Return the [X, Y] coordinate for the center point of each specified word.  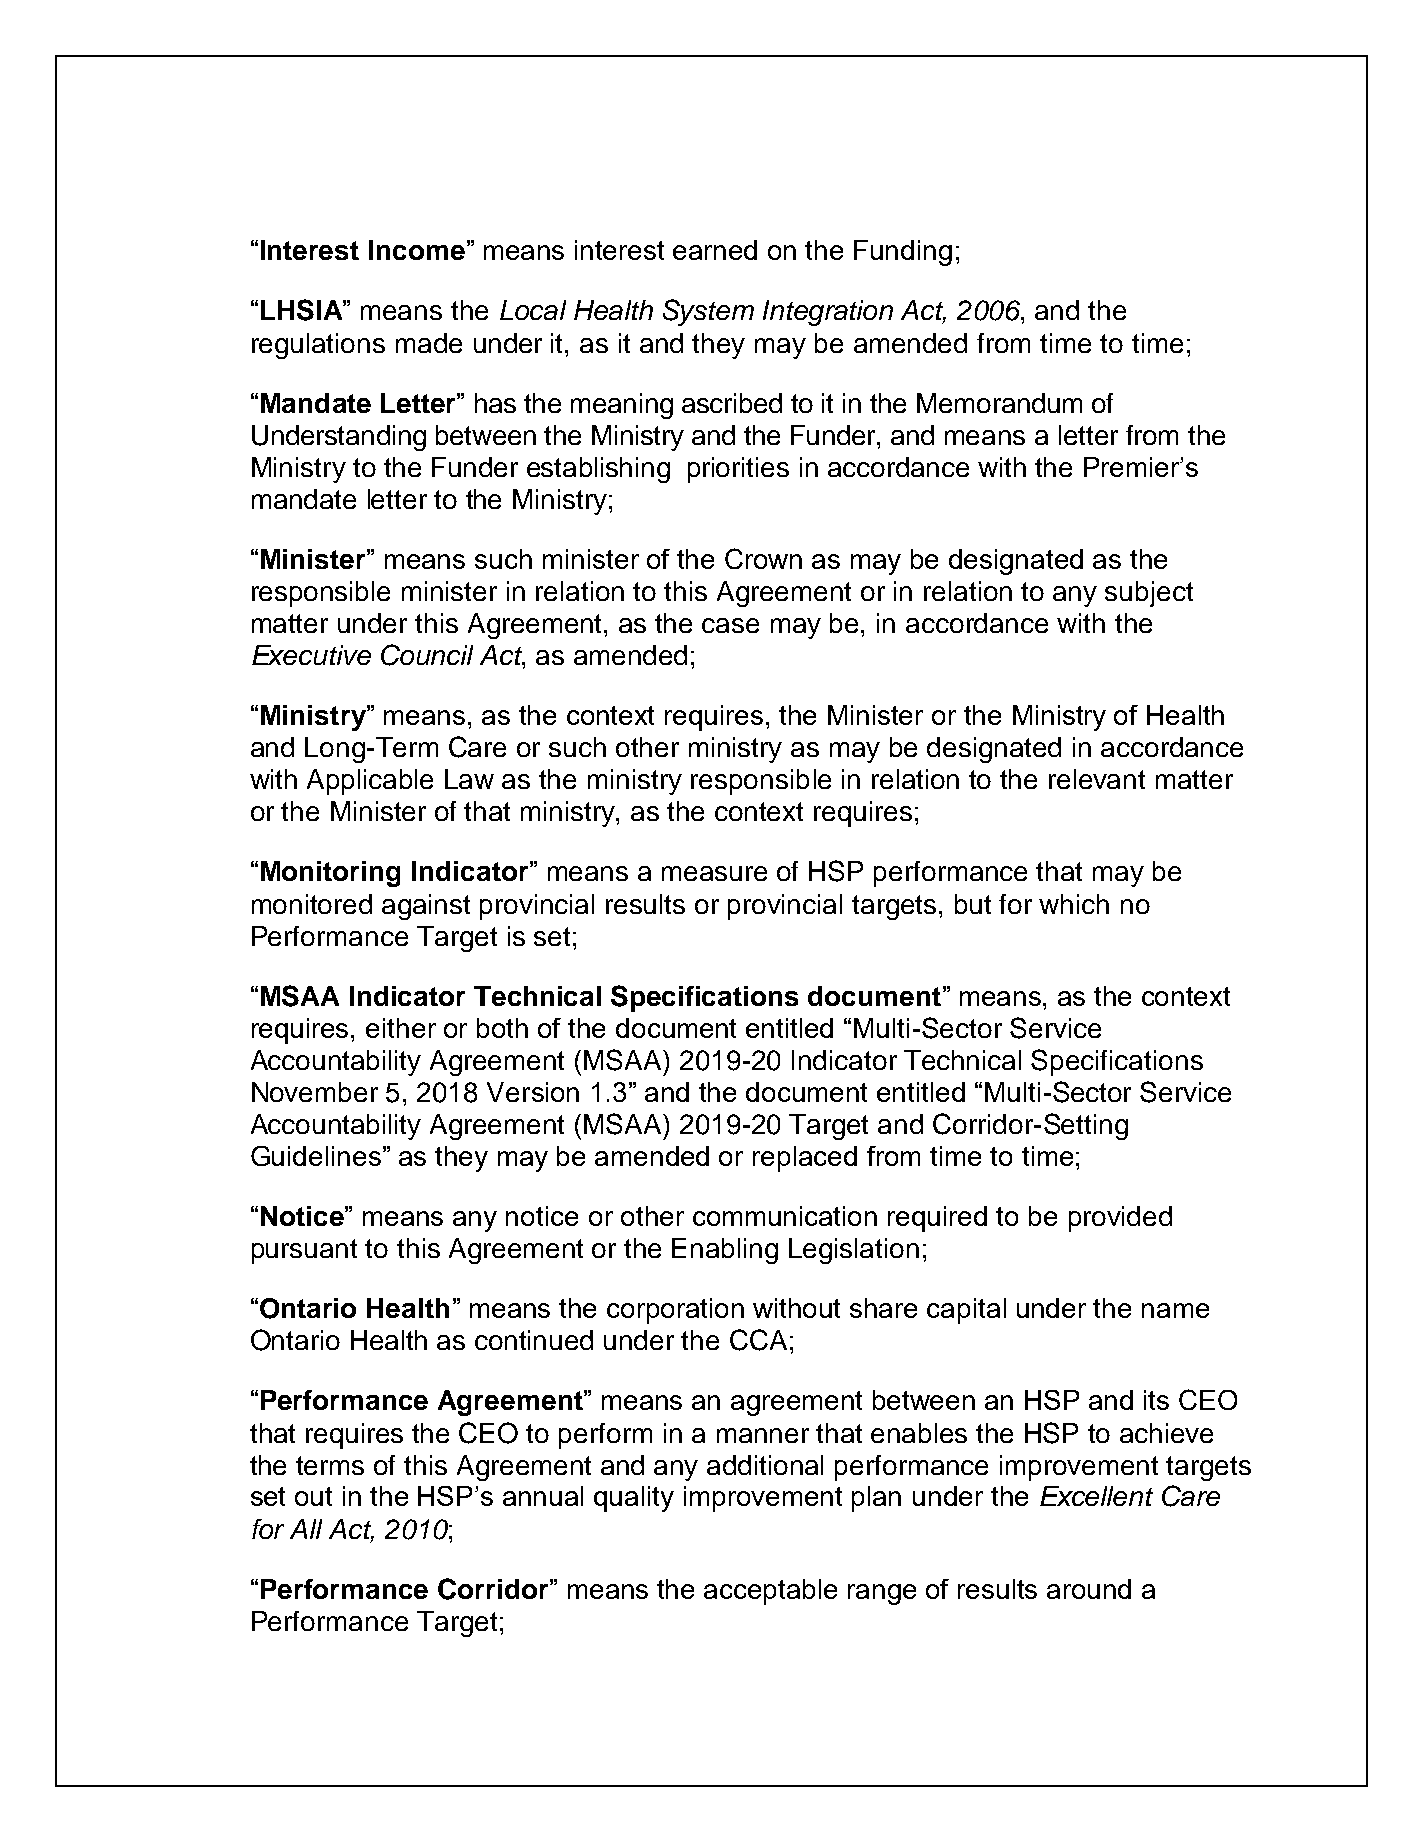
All [306, 1529]
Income [417, 250]
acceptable [770, 1592]
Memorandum [999, 403]
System [708, 312]
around [1089, 1589]
